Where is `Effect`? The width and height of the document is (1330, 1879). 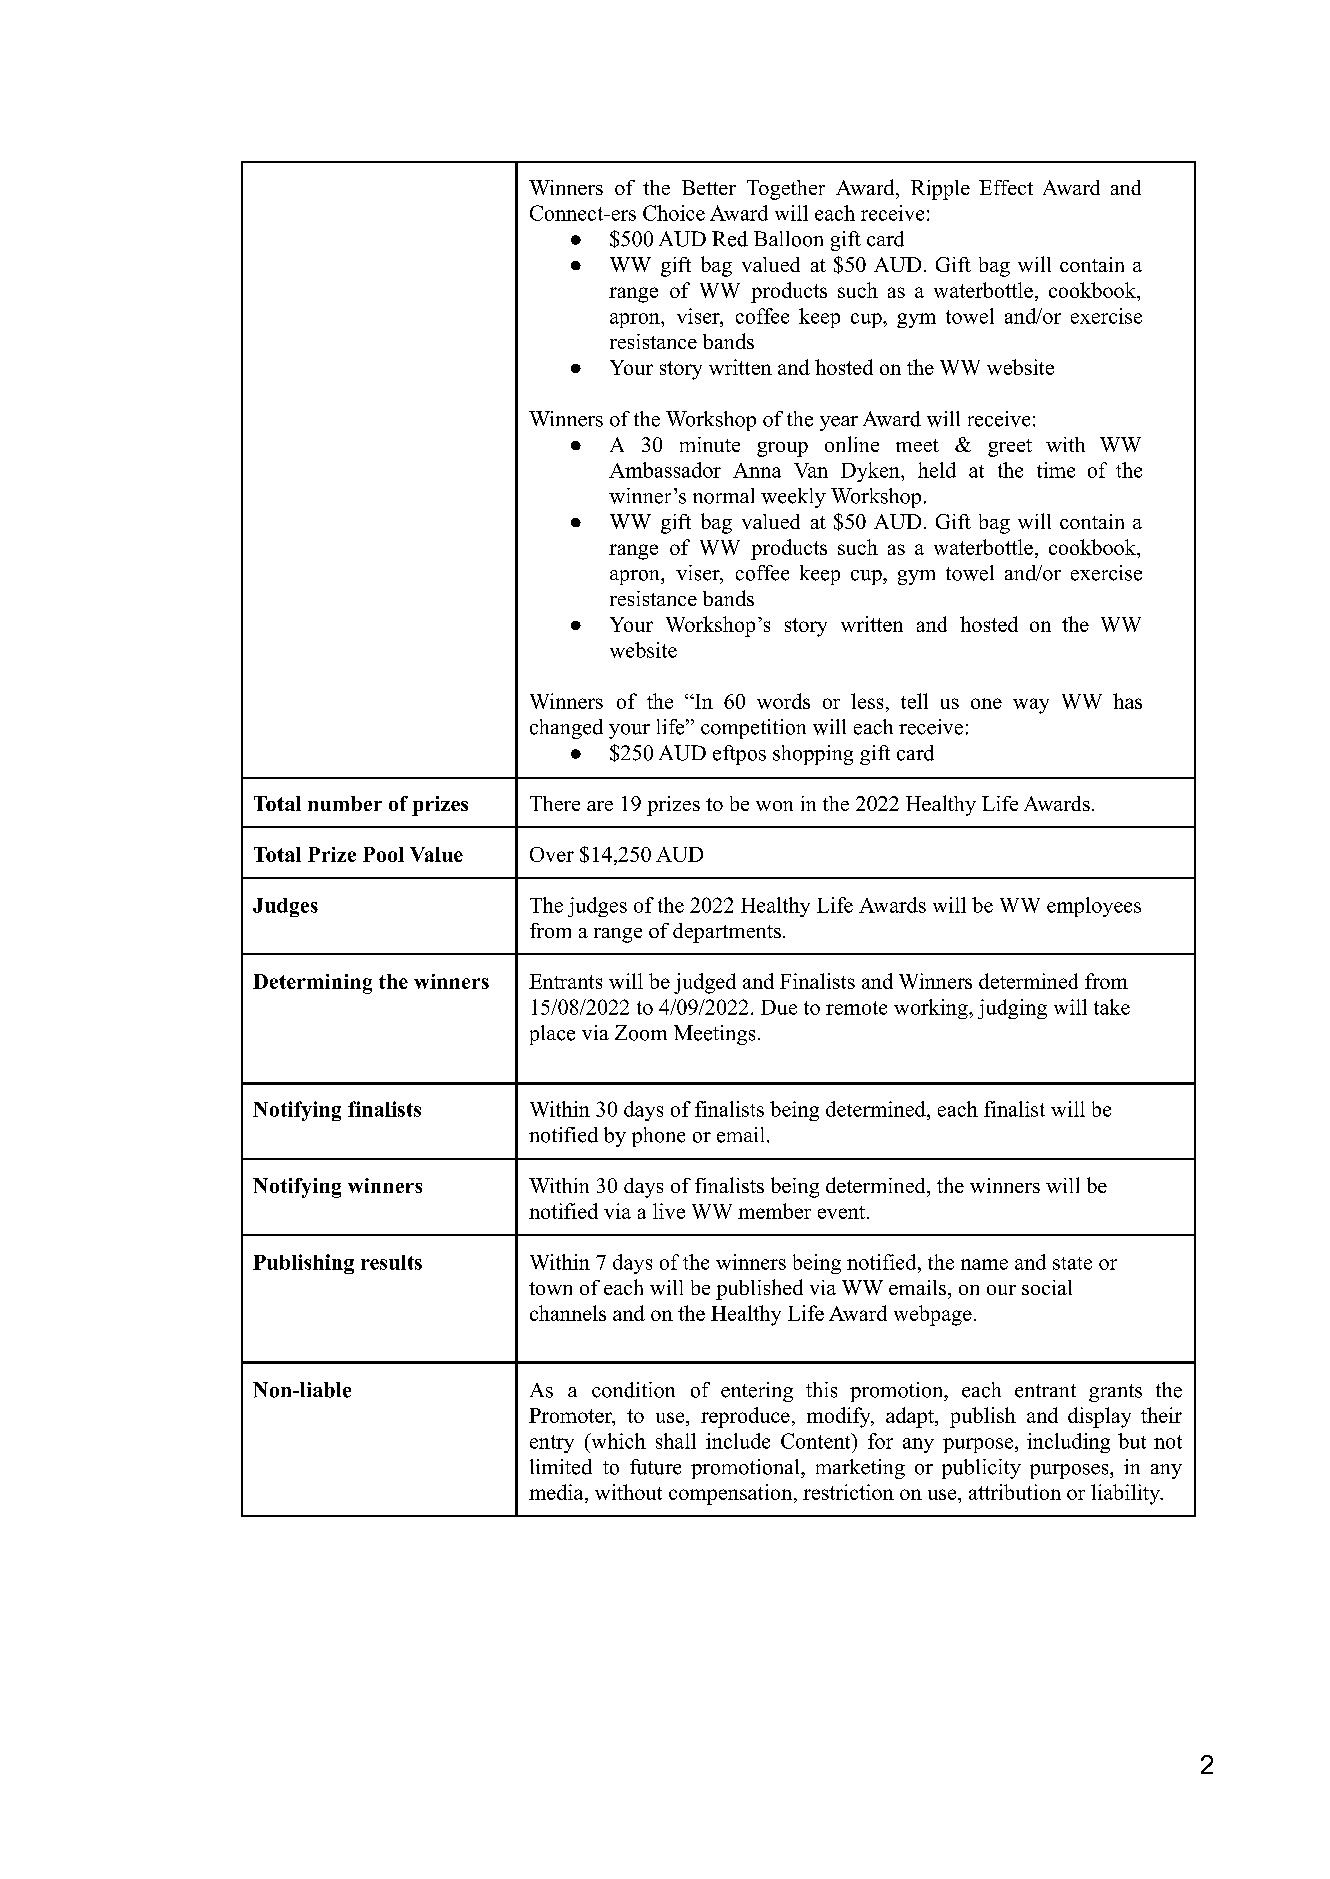 Effect is located at coordinates (1006, 187).
